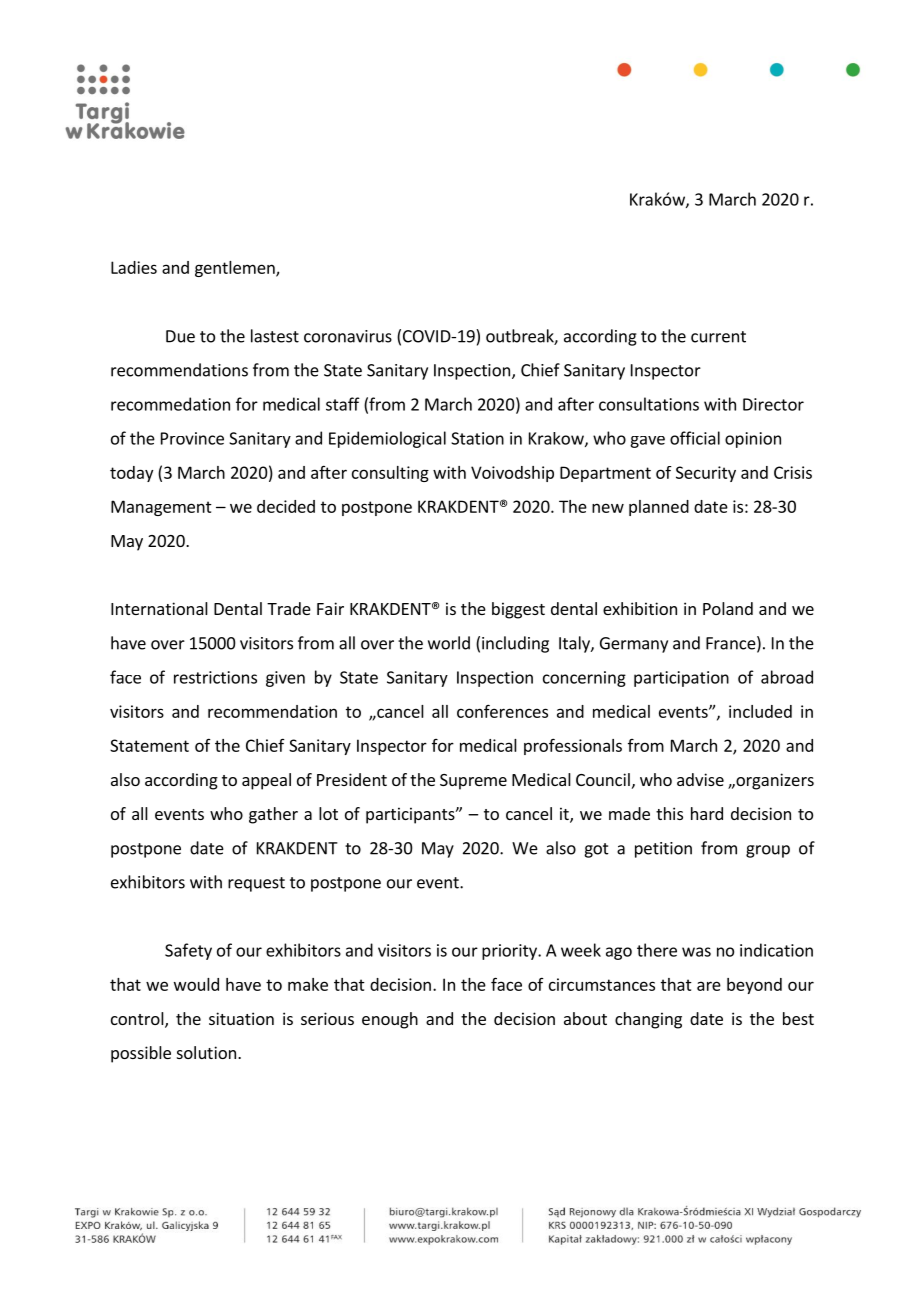  I want to click on official, so click(695, 438).
